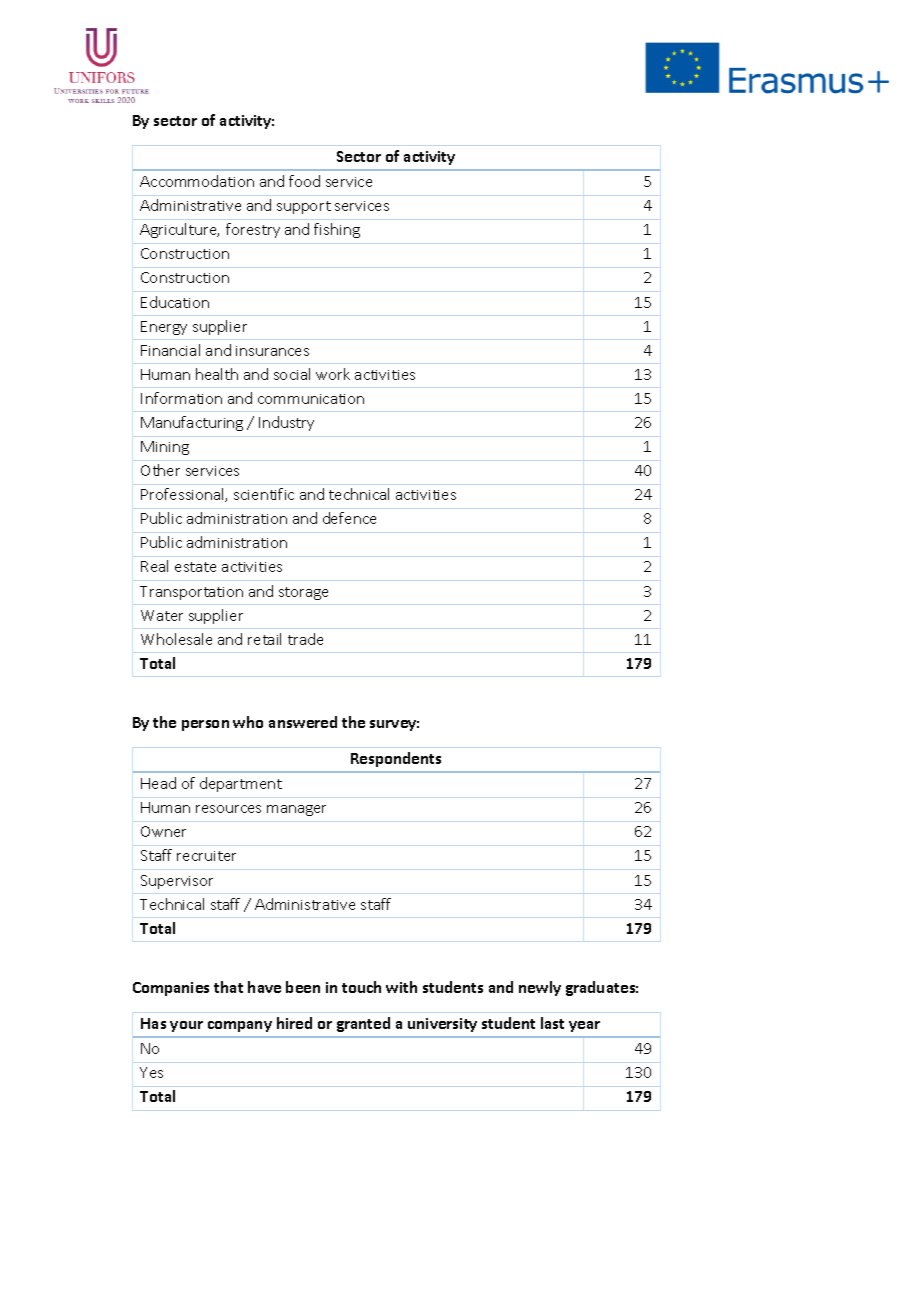 The height and width of the image is (1308, 924). What do you see at coordinates (337, 230) in the image?
I see `fishing` at bounding box center [337, 230].
